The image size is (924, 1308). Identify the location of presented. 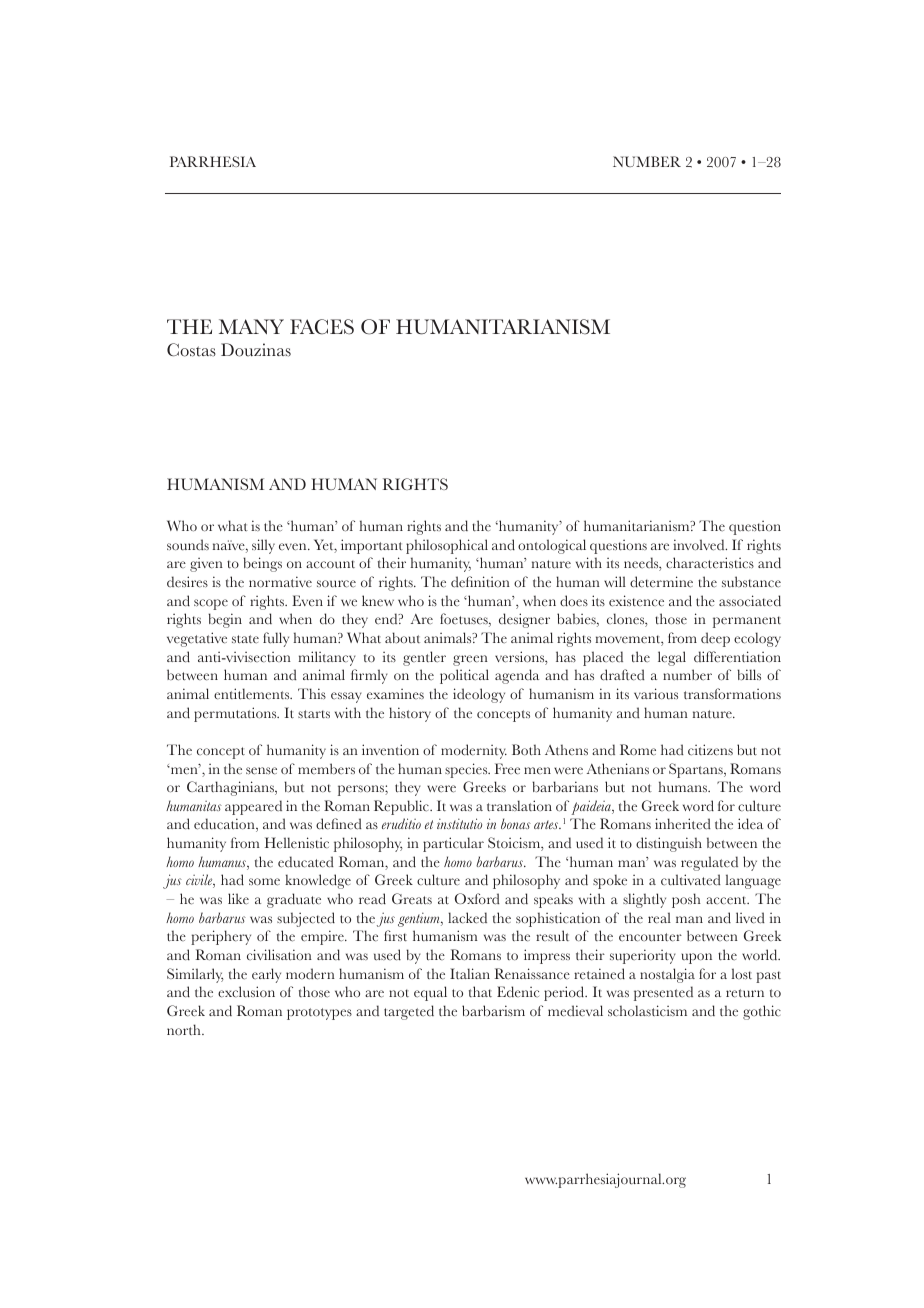
(663, 993).
